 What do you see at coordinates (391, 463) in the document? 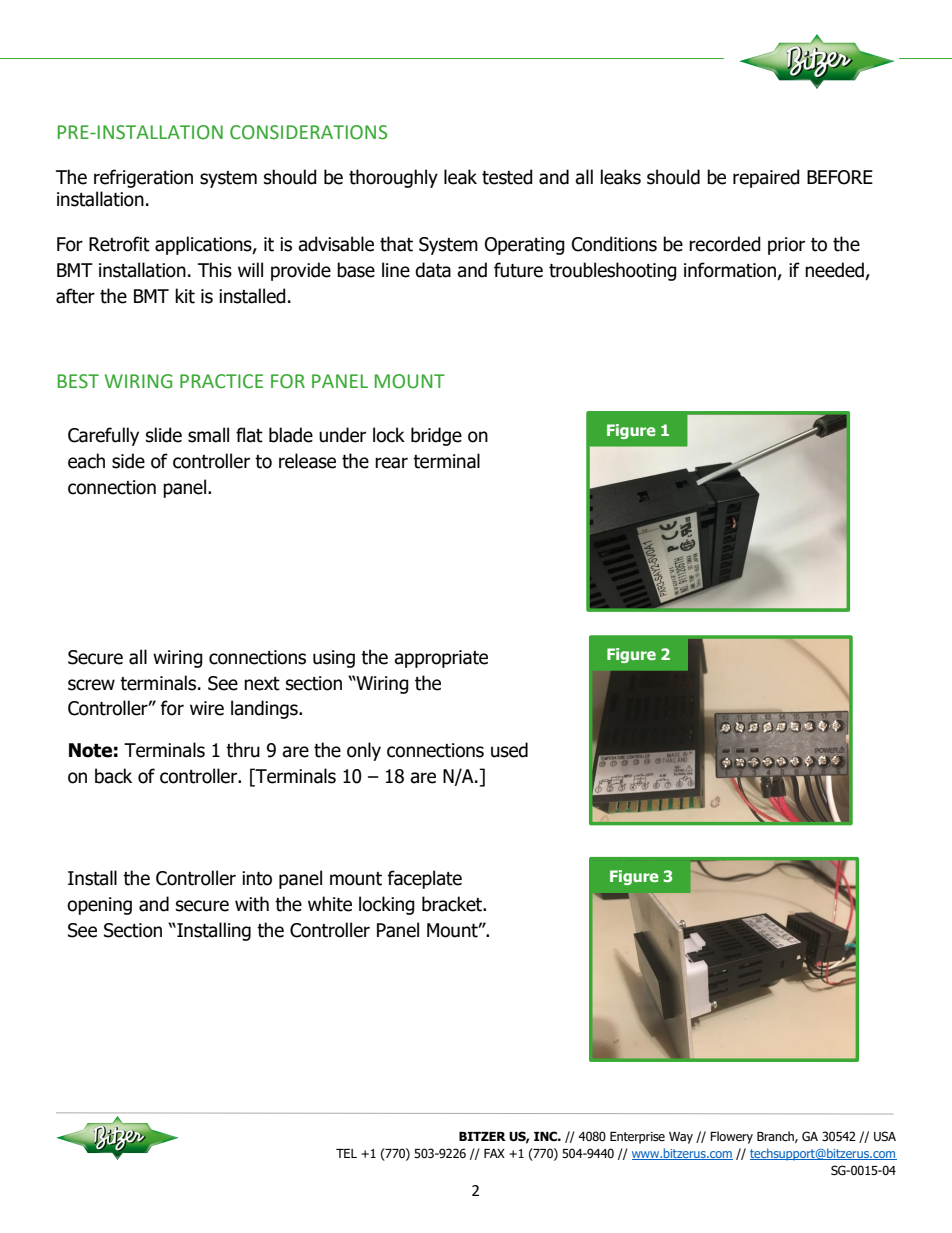
I see `rear` at bounding box center [391, 463].
